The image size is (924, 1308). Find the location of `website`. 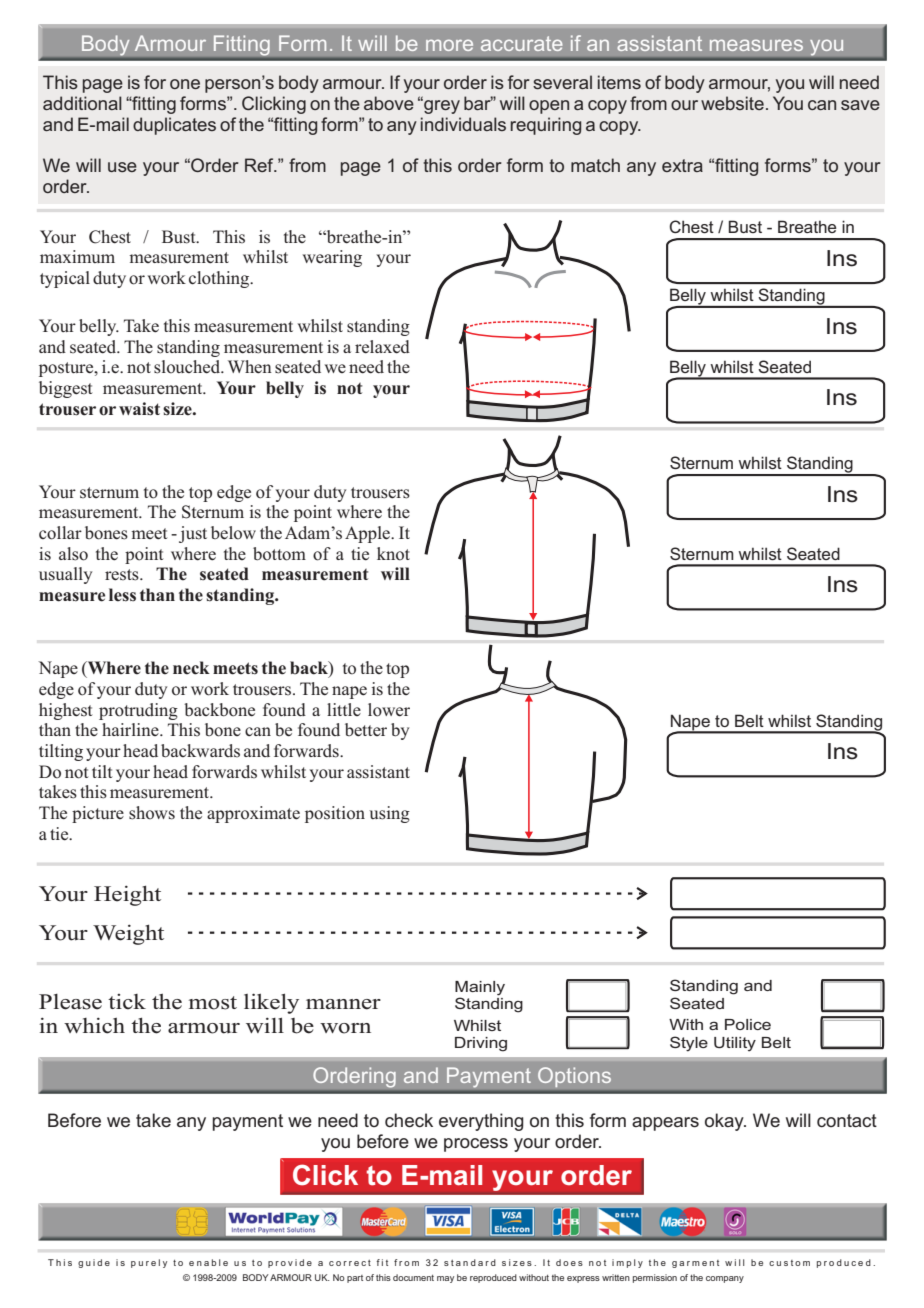

website is located at coordinates (732, 103).
